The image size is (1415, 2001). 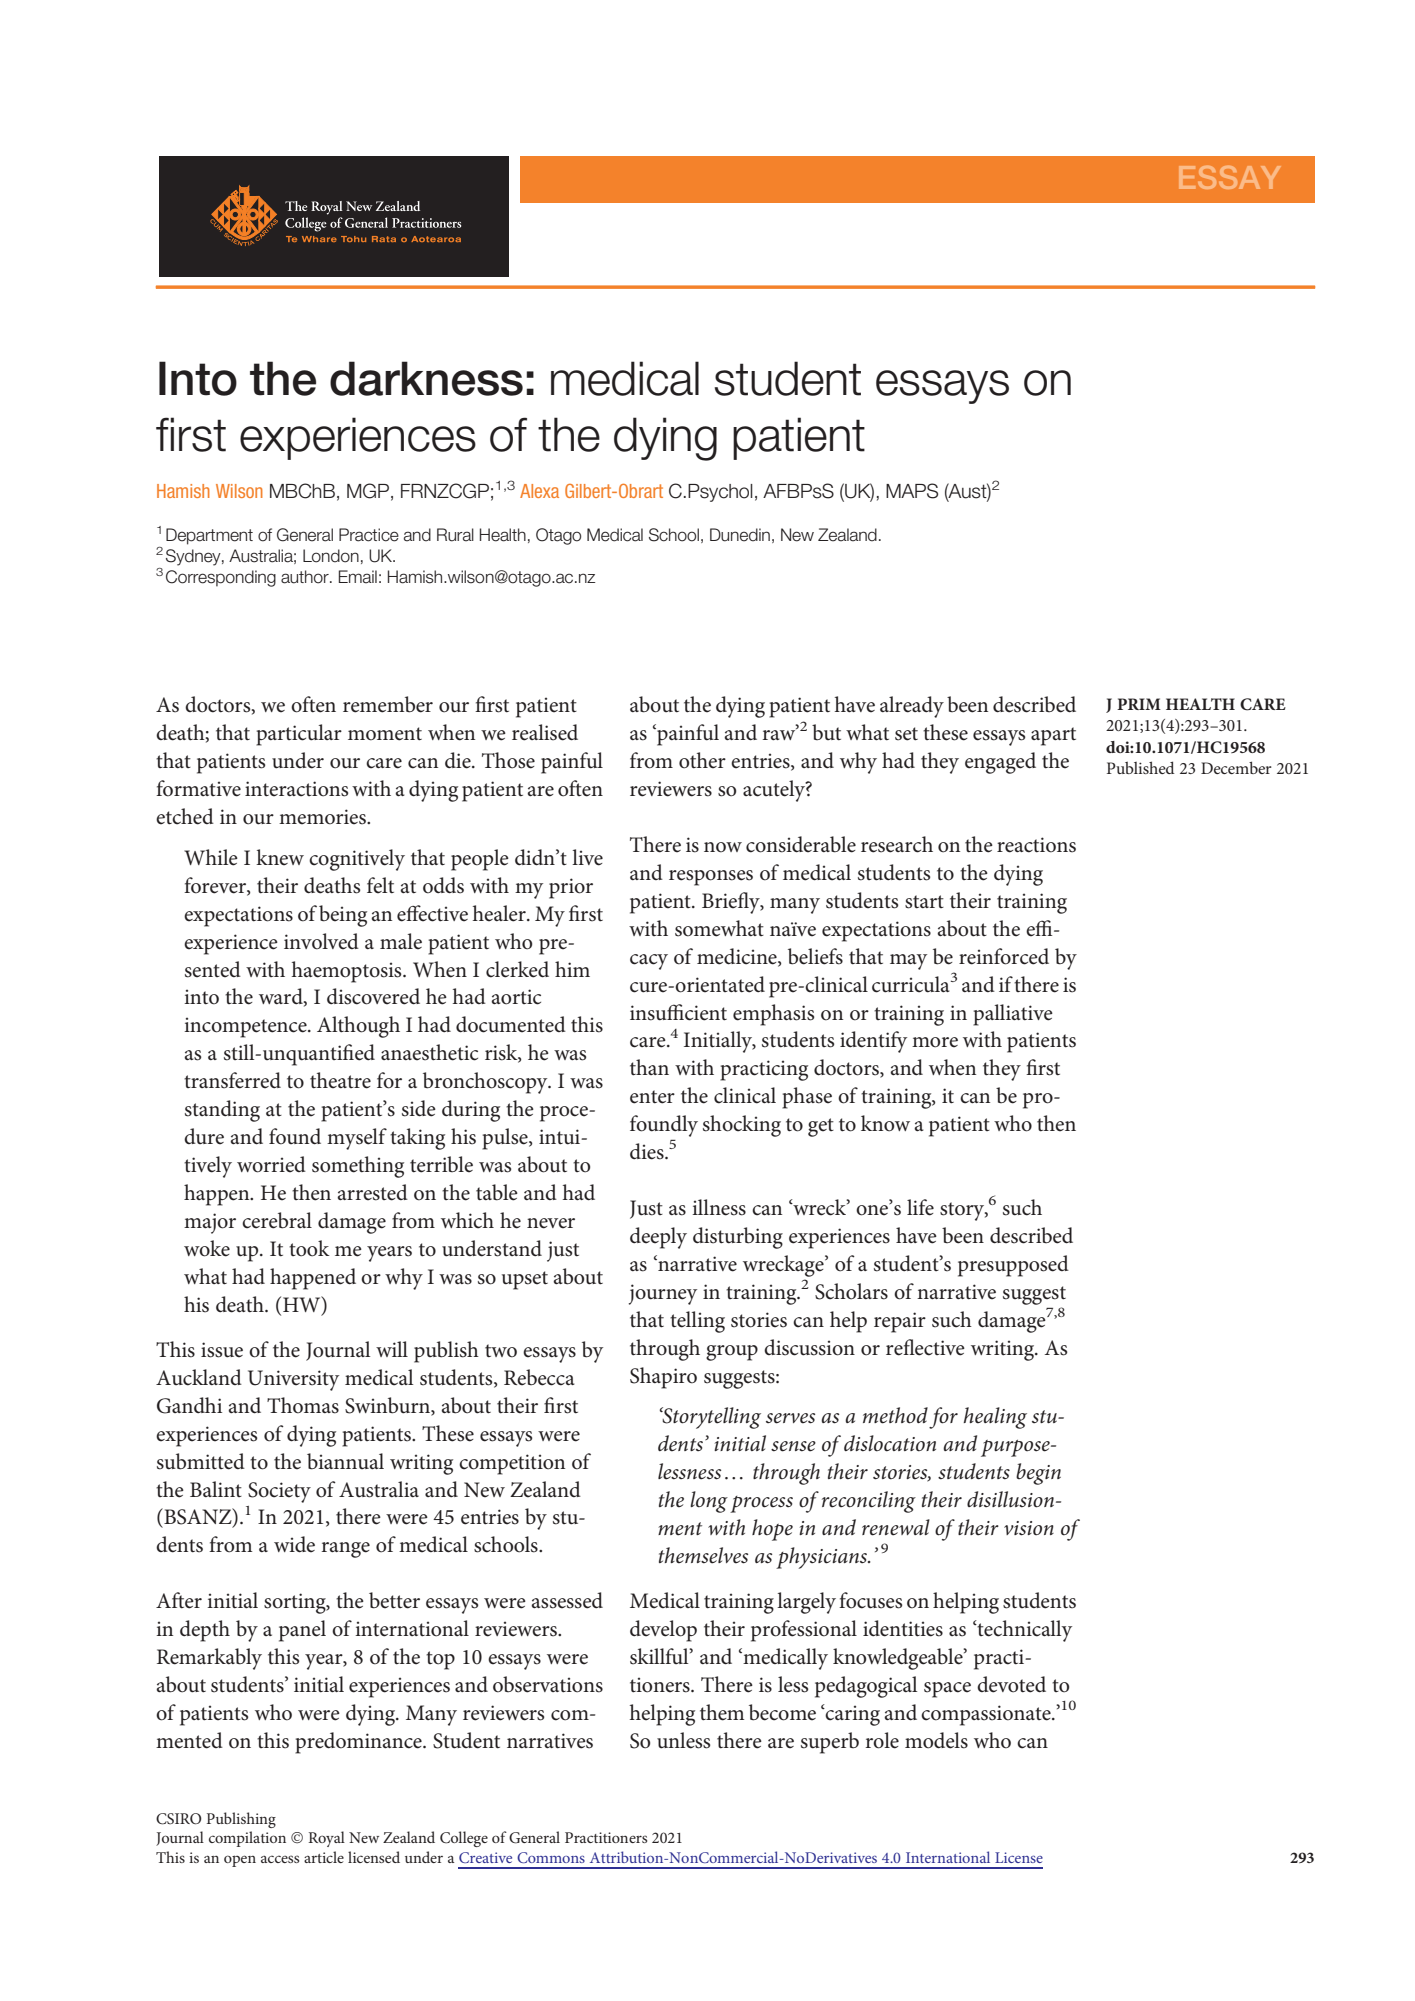 I want to click on MAPS, so click(x=912, y=491).
